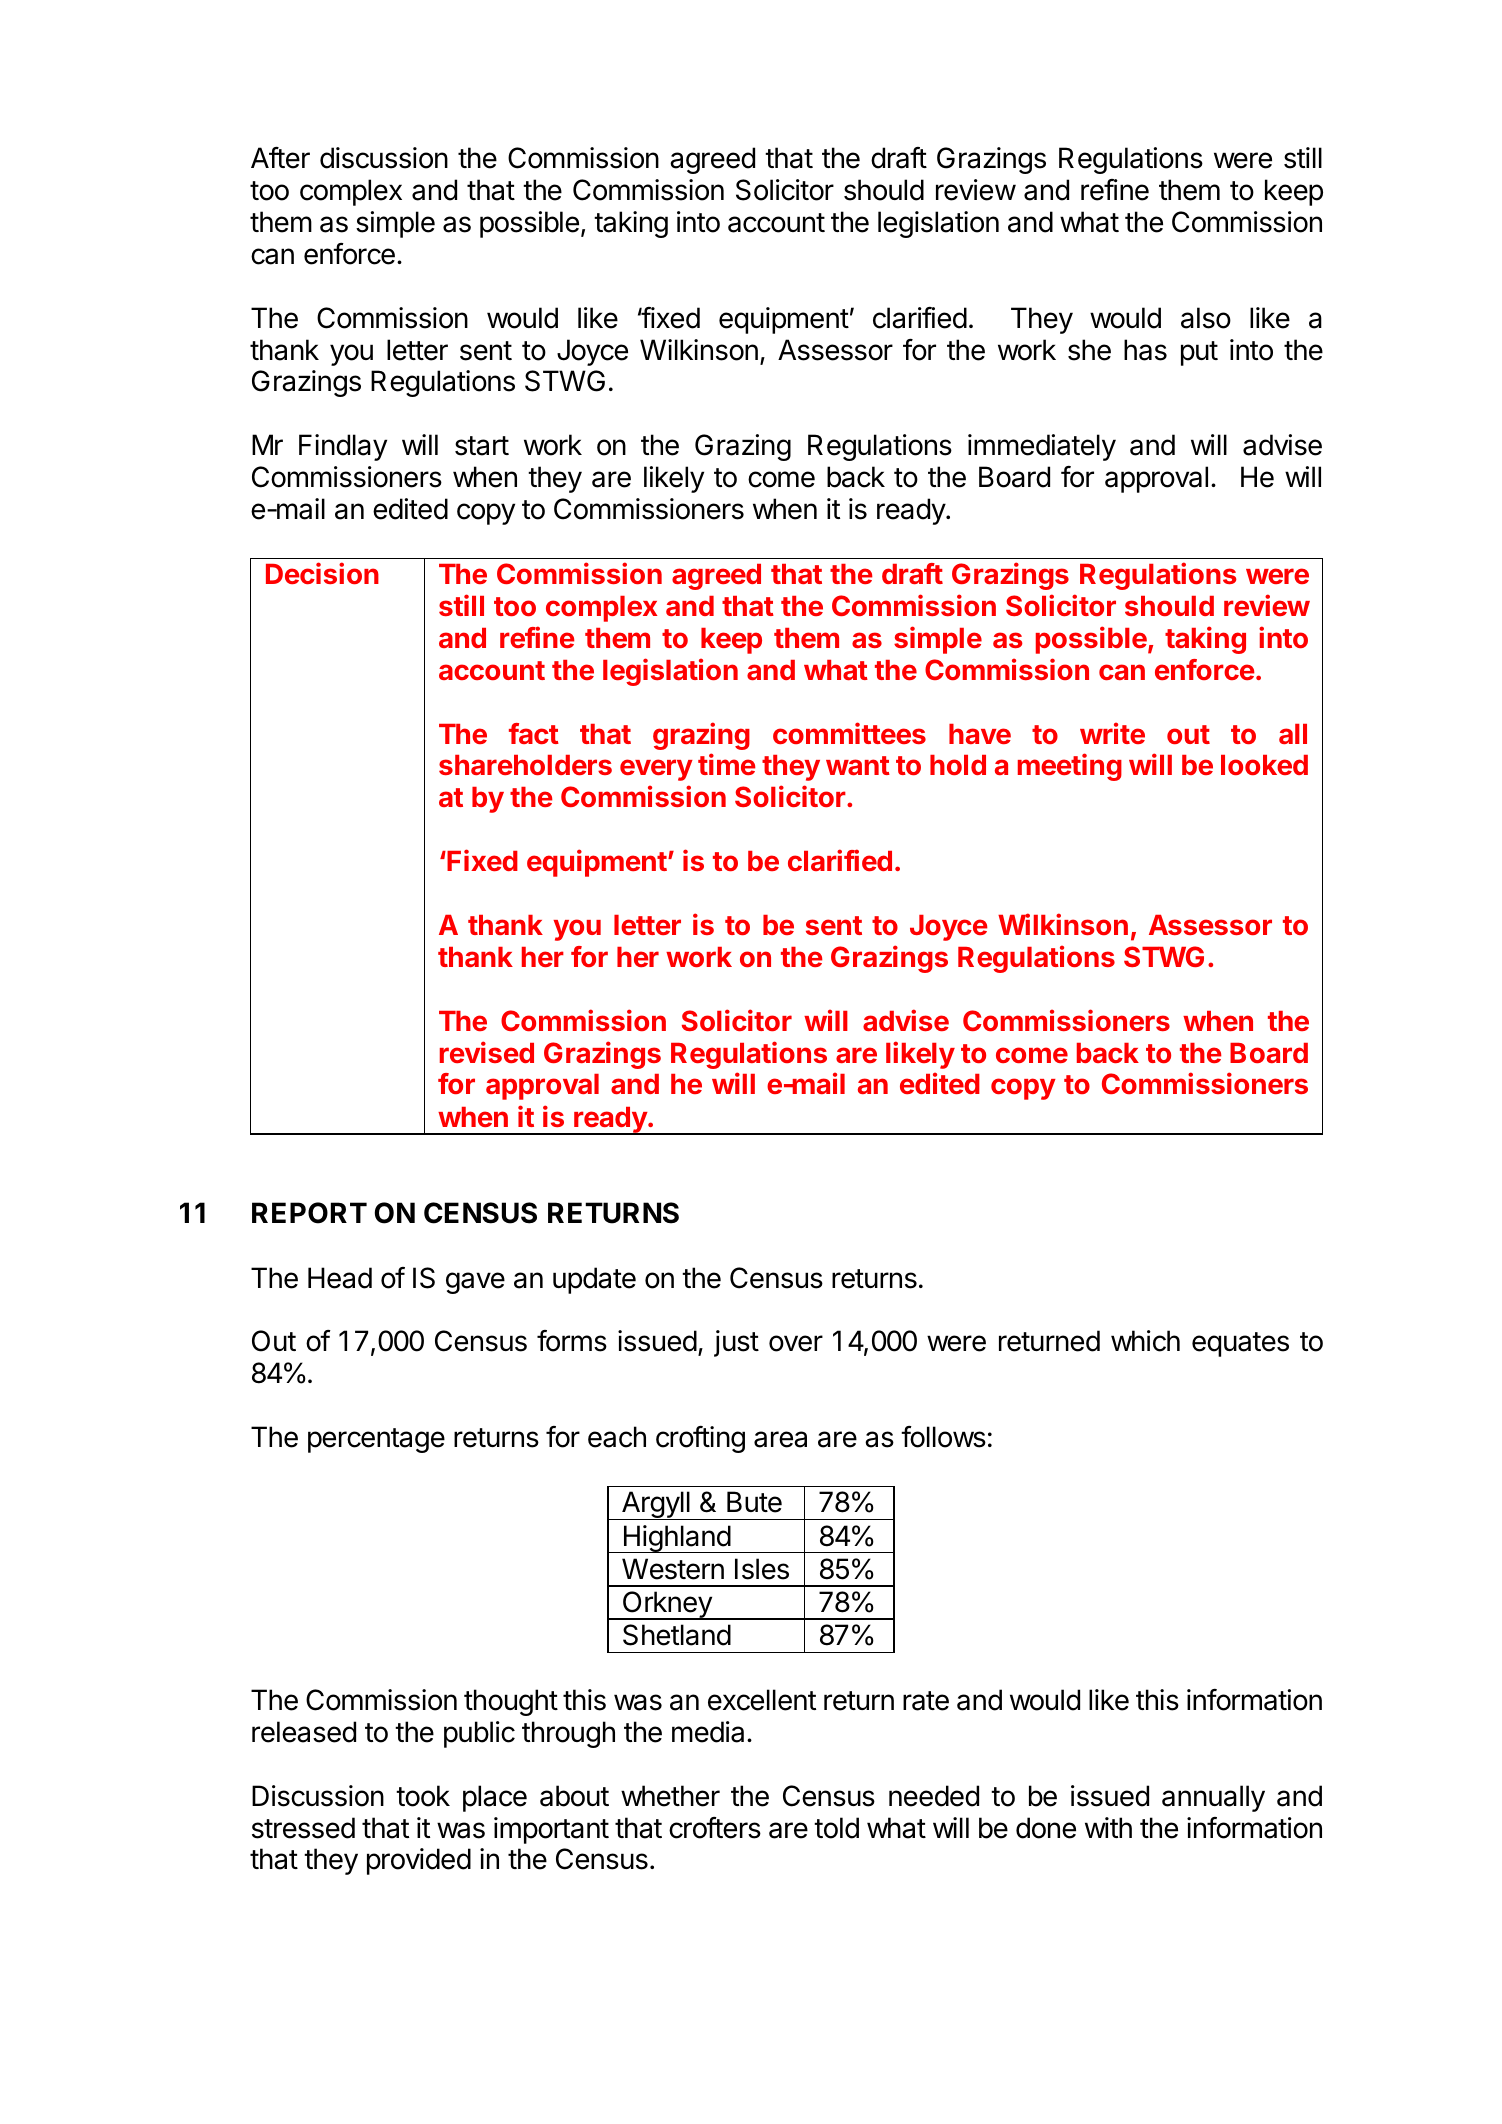 This screenshot has width=1502, height=2124. I want to click on start, so click(482, 446).
